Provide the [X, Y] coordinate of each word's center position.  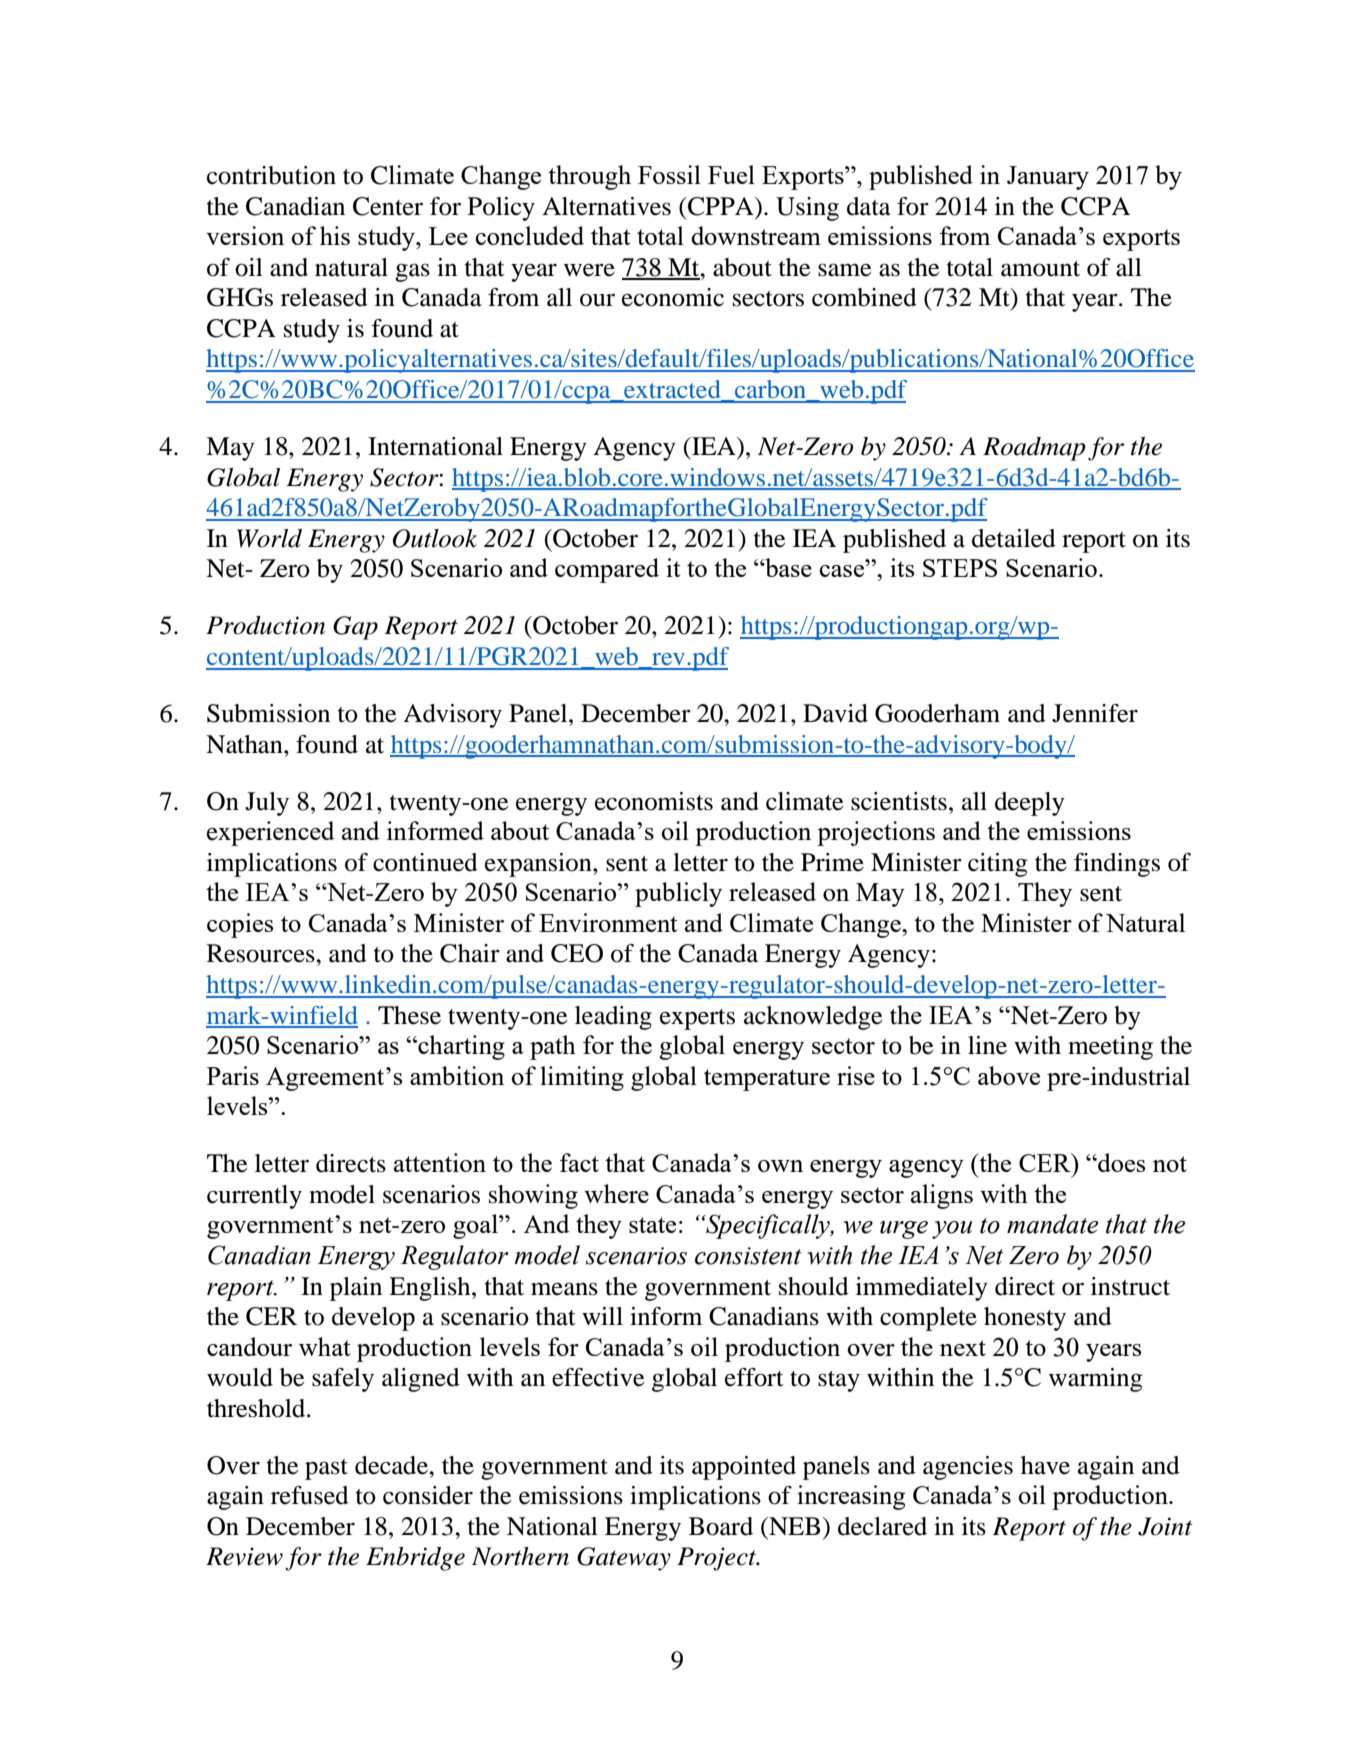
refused [310, 1495]
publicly [678, 894]
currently [254, 1197]
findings [1117, 865]
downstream [756, 235]
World [269, 538]
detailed [1014, 538]
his [335, 235]
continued [425, 862]
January [1048, 178]
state [652, 1225]
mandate [1052, 1224]
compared [607, 570]
